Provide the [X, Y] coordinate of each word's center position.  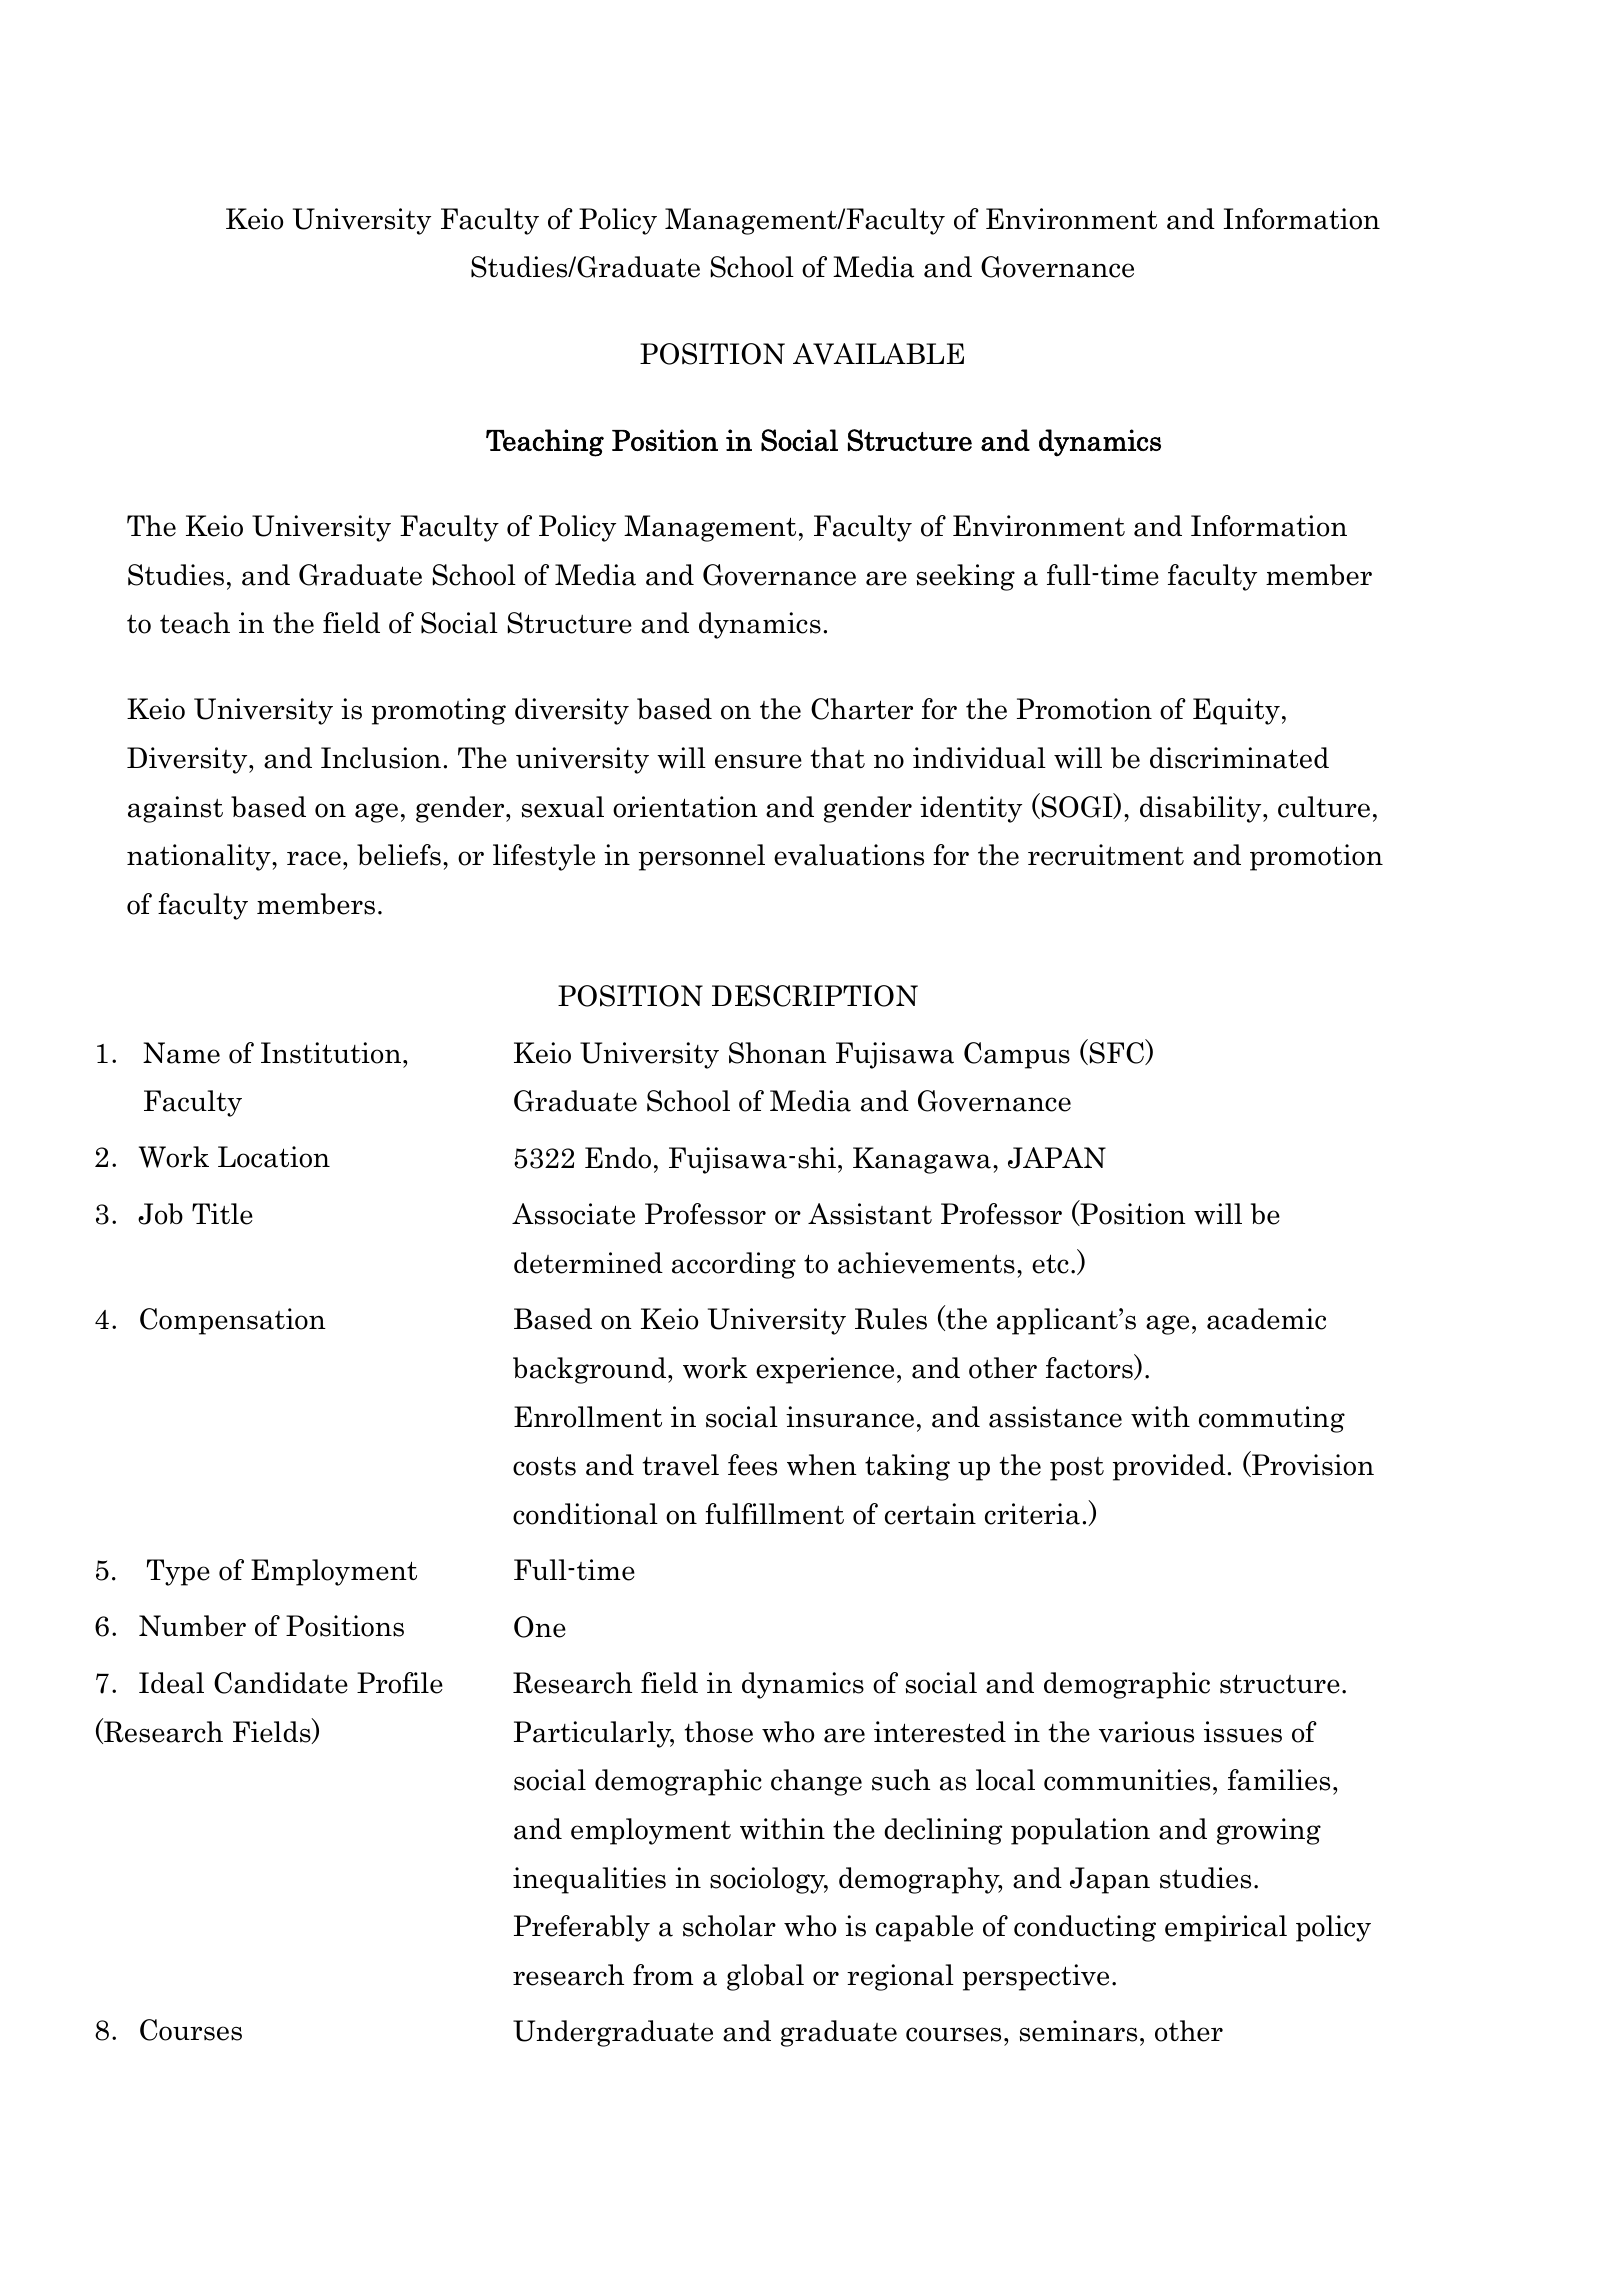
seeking [966, 577]
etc [1050, 1264]
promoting [439, 711]
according [734, 1265]
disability [1202, 809]
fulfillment [774, 1514]
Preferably [582, 1928]
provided [1169, 1467]
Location [274, 1157]
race [314, 858]
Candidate [281, 1683]
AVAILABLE [878, 354]
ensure [758, 761]
